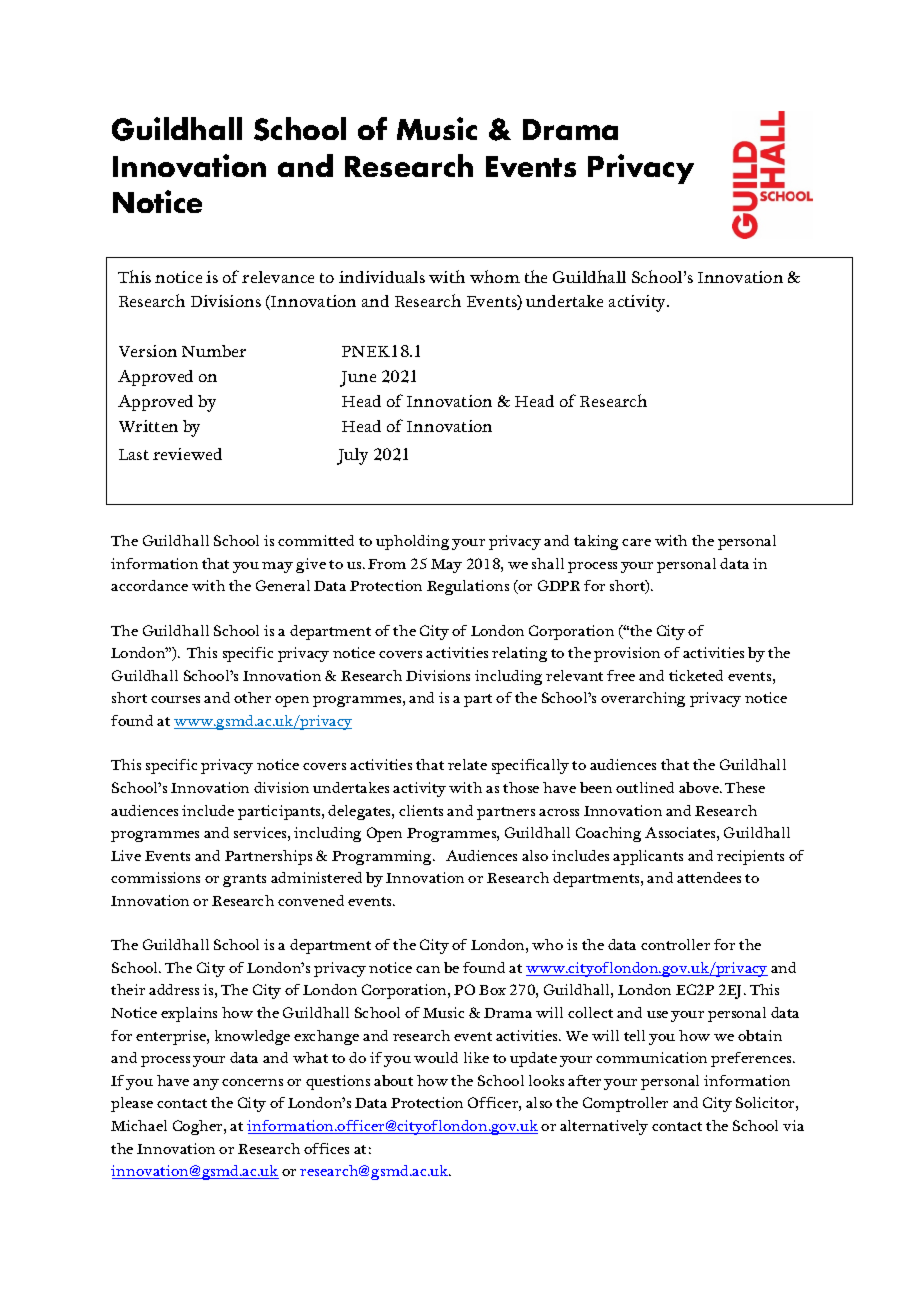 The height and width of the screenshot is (1308, 924). Describe the element at coordinates (214, 351) in the screenshot. I see `Number` at that location.
